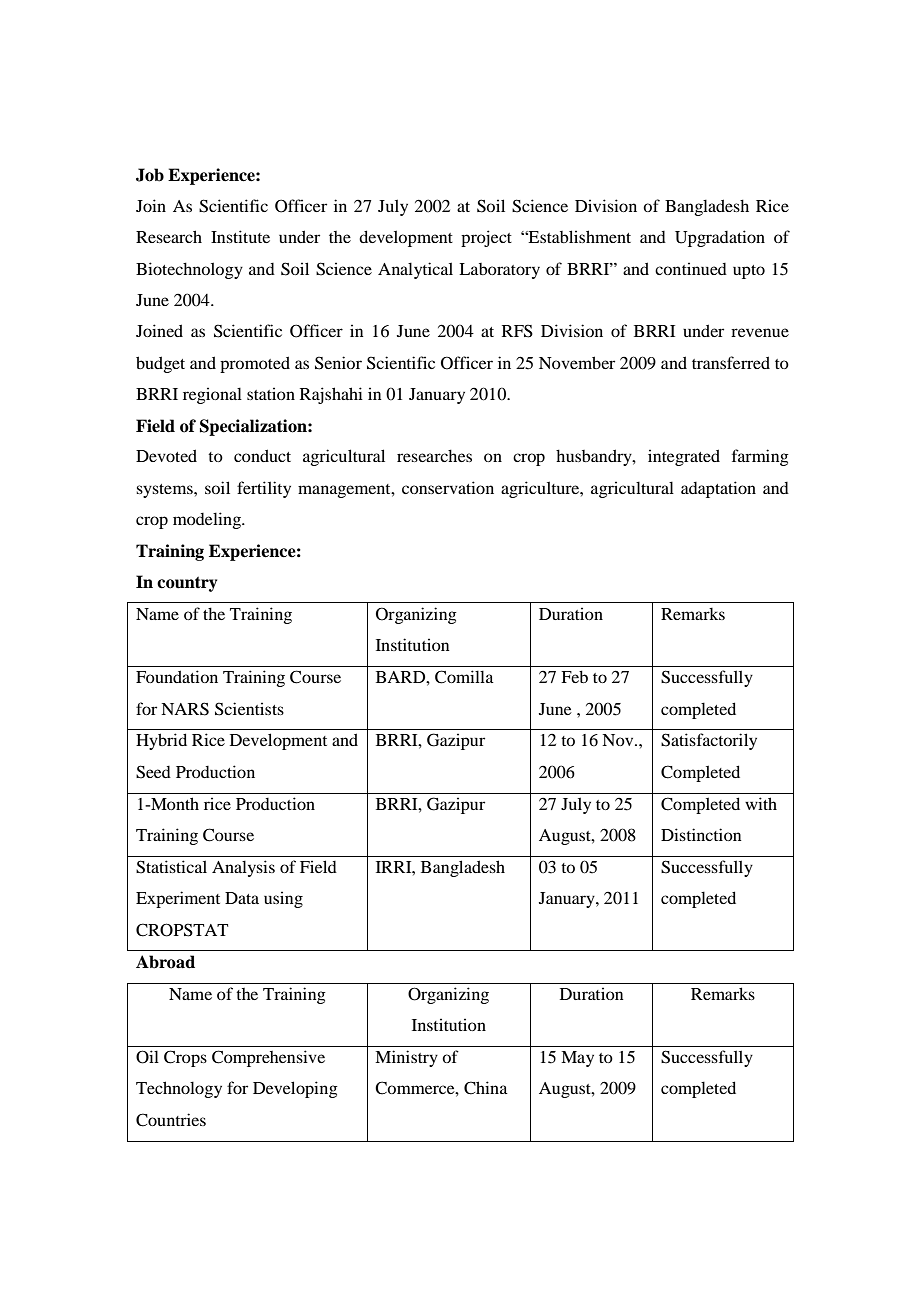 The image size is (924, 1308). Describe the element at coordinates (709, 741) in the document. I see `Satisfactorily` at that location.
